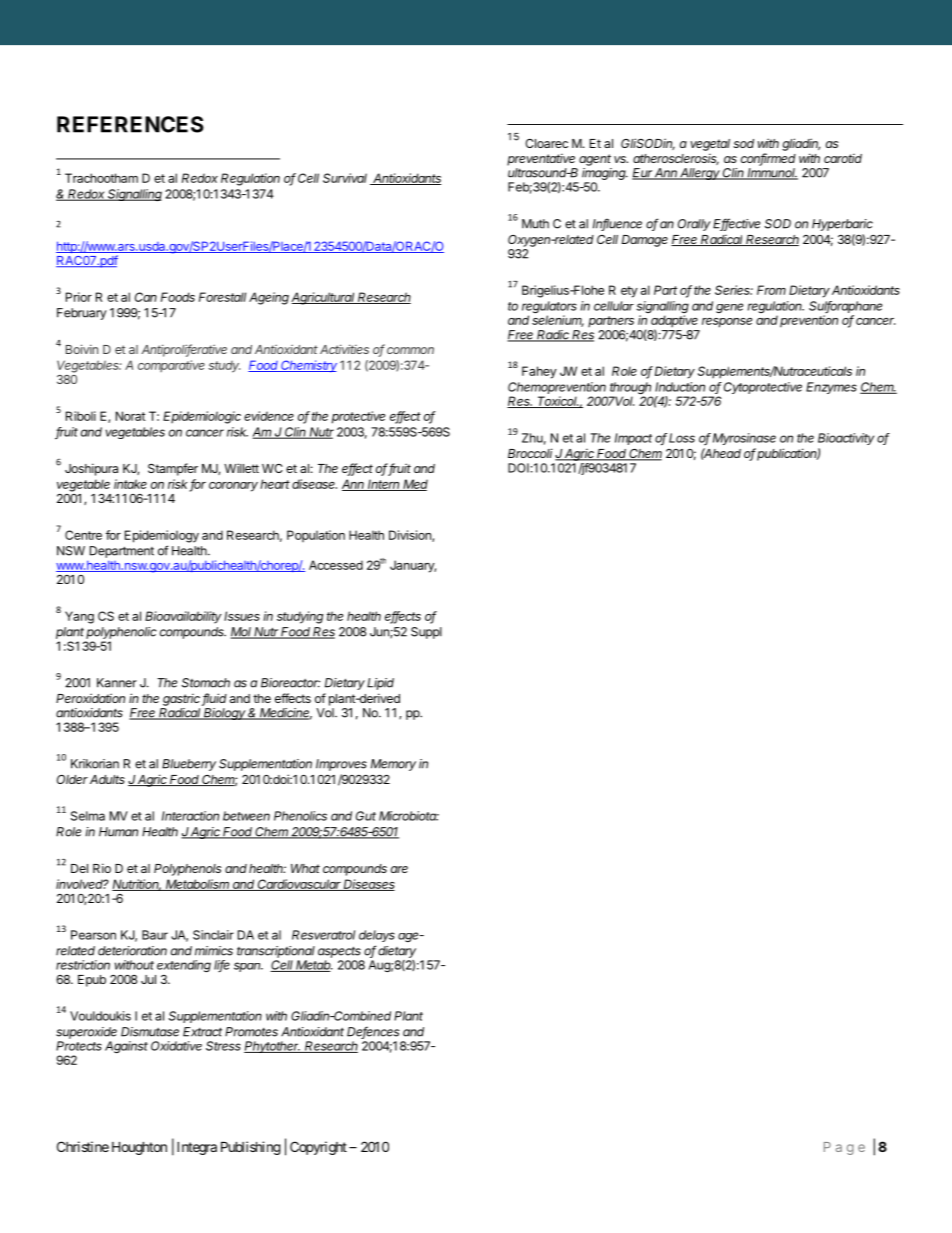 Image resolution: width=952 pixels, height=1233 pixels. What do you see at coordinates (318, 1148) in the image?
I see `Copyright` at bounding box center [318, 1148].
